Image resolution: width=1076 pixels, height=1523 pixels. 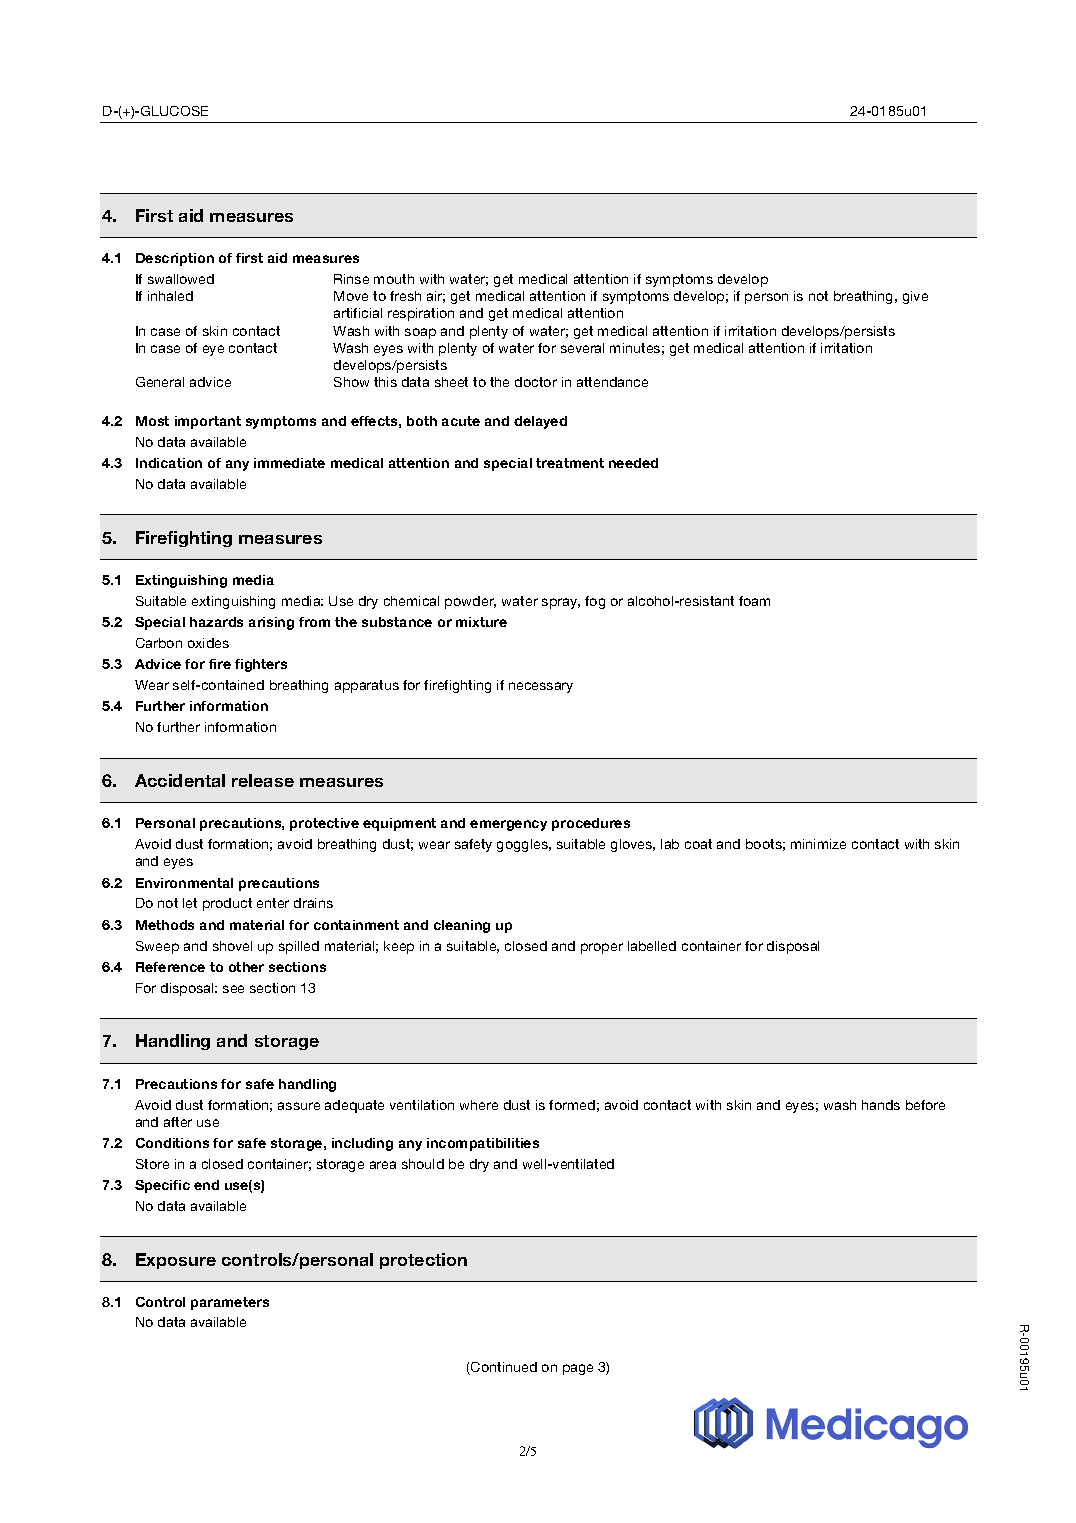 What do you see at coordinates (582, 348) in the screenshot?
I see `several` at bounding box center [582, 348].
